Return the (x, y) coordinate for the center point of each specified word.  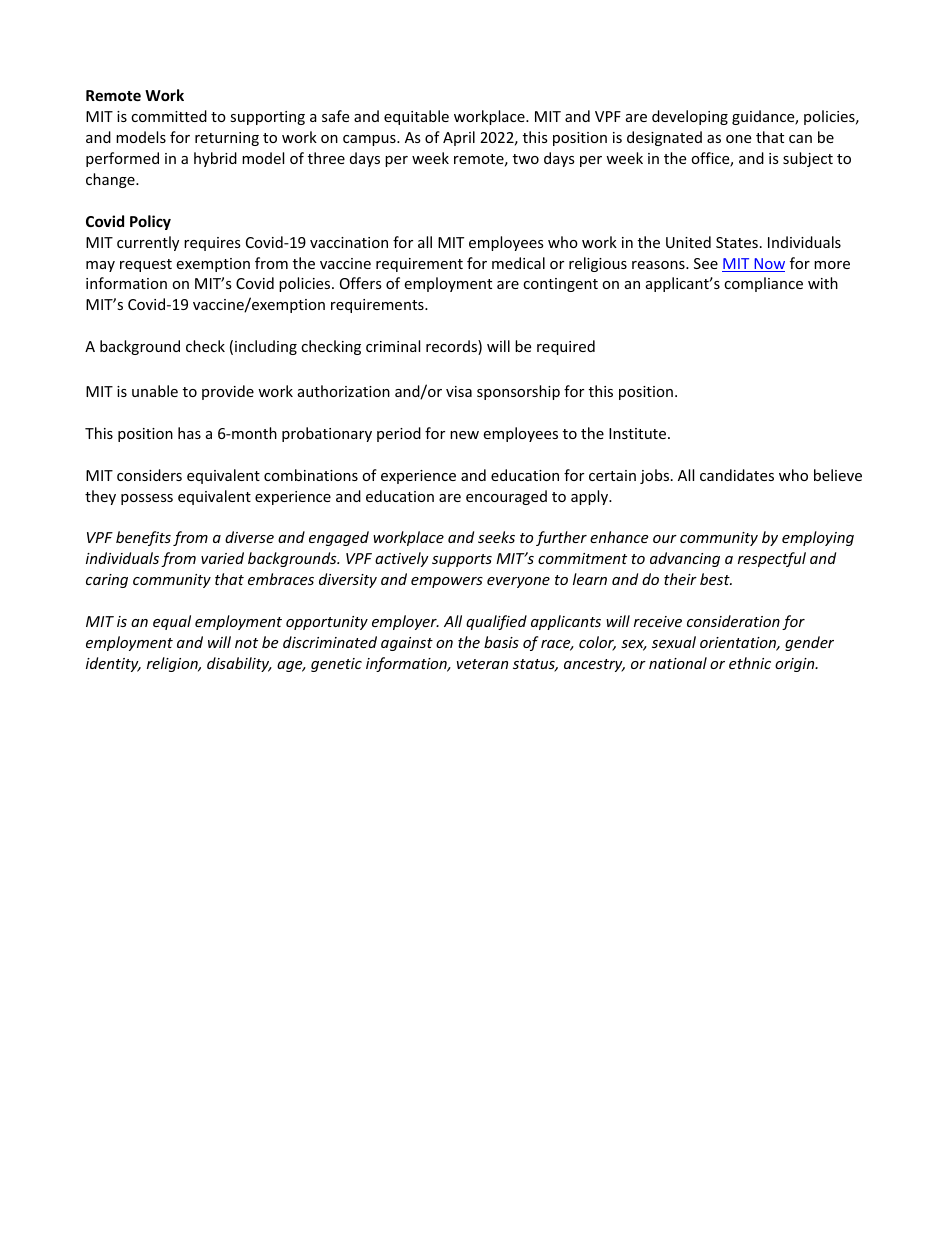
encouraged (506, 497)
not (246, 643)
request (146, 265)
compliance (763, 284)
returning (227, 139)
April (459, 138)
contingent (560, 285)
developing (690, 117)
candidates (737, 475)
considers (149, 475)
